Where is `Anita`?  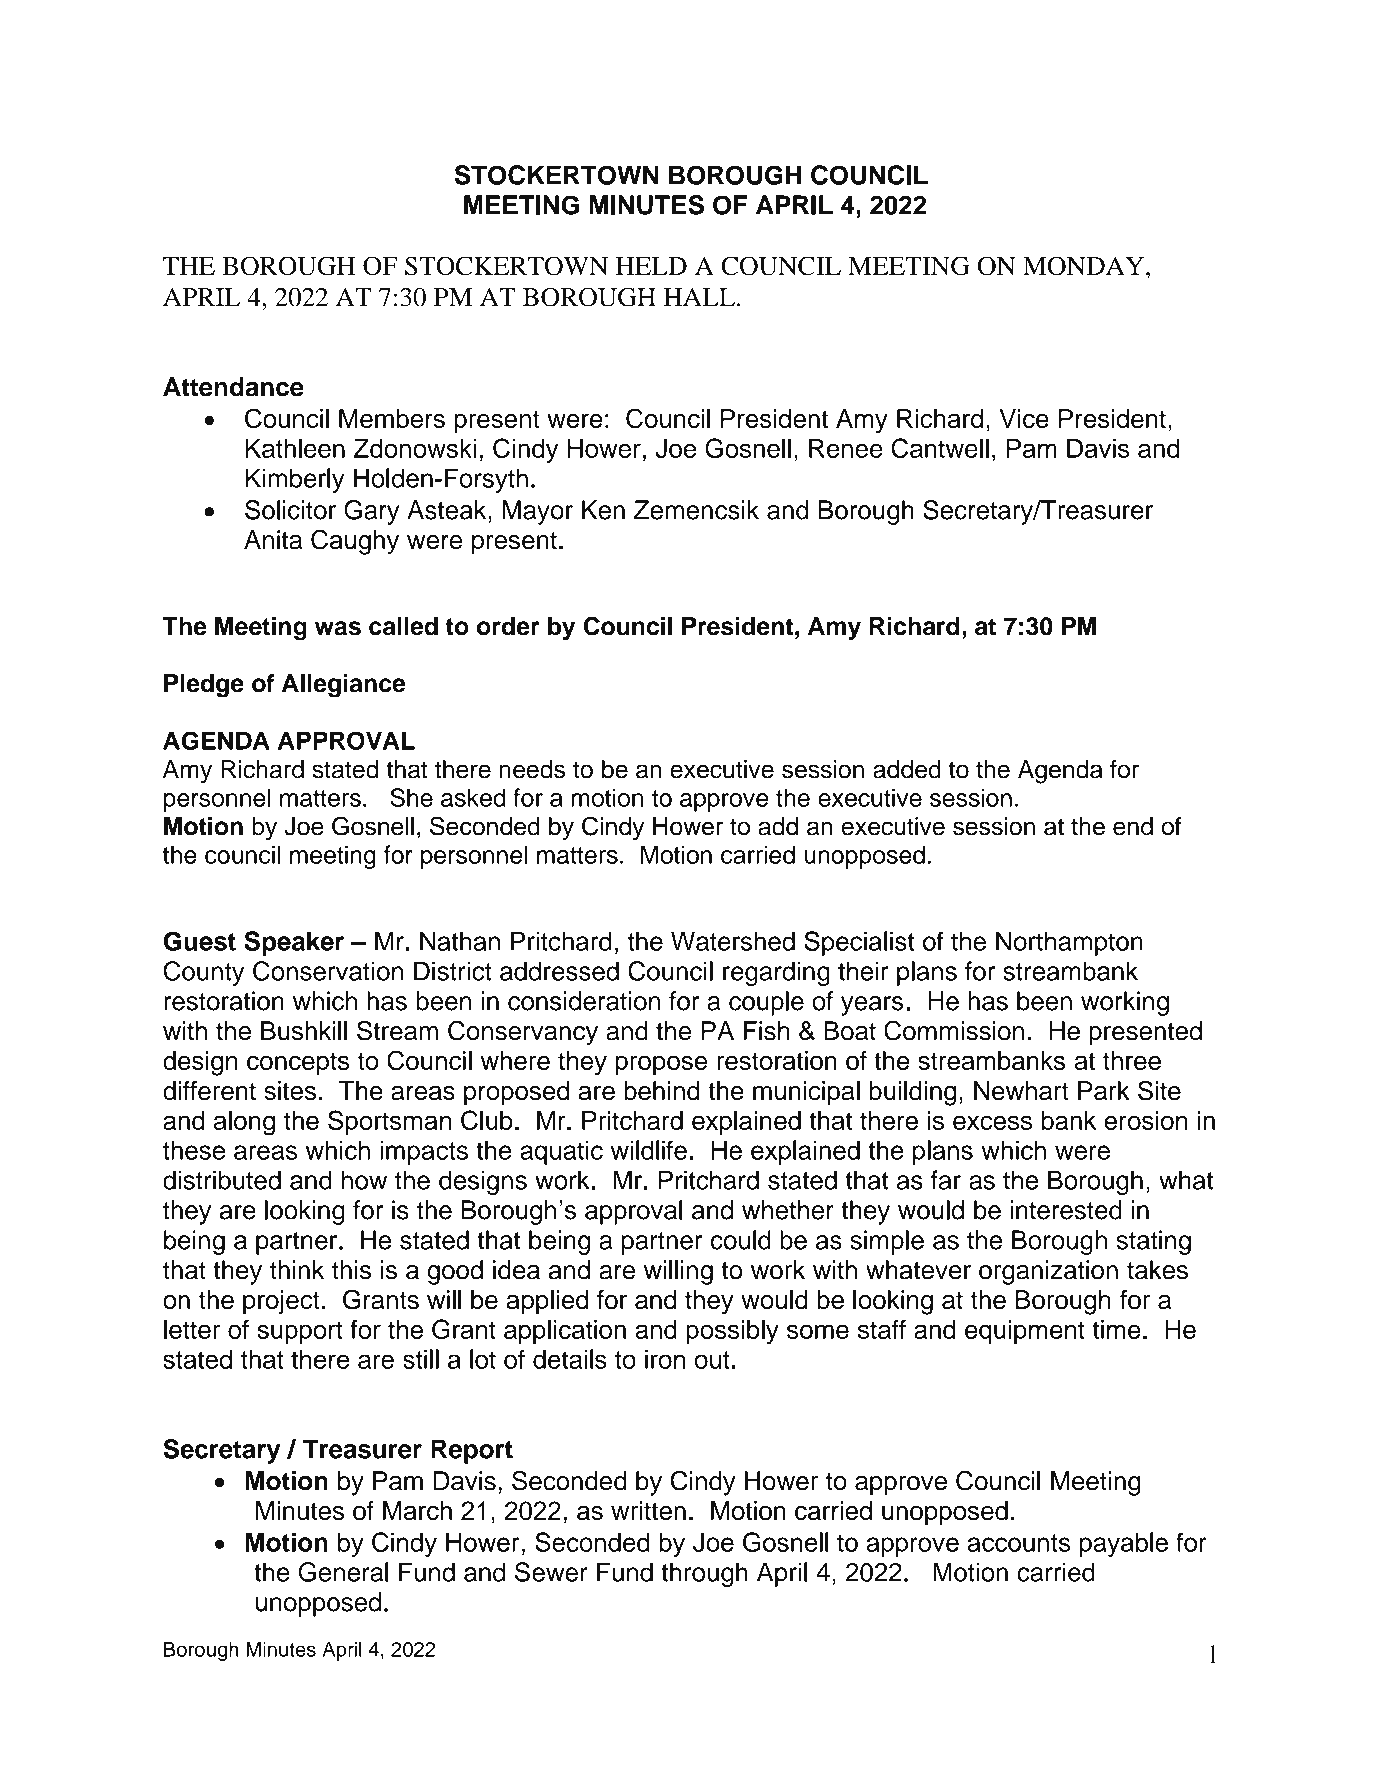
Anita is located at coordinates (273, 540).
